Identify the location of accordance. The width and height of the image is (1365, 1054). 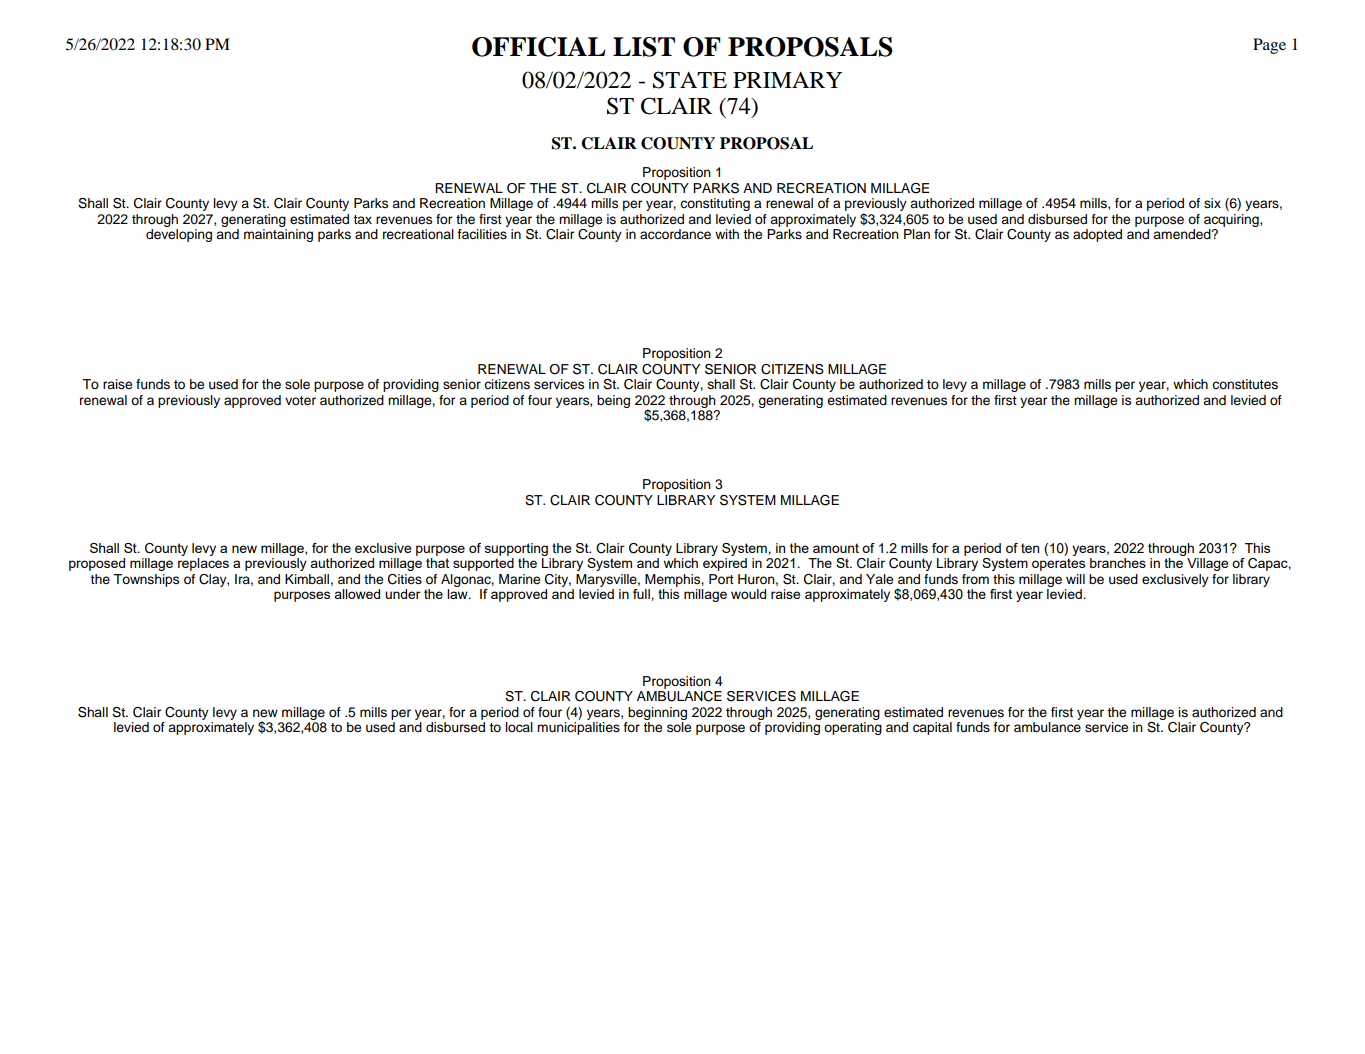
(675, 234).
